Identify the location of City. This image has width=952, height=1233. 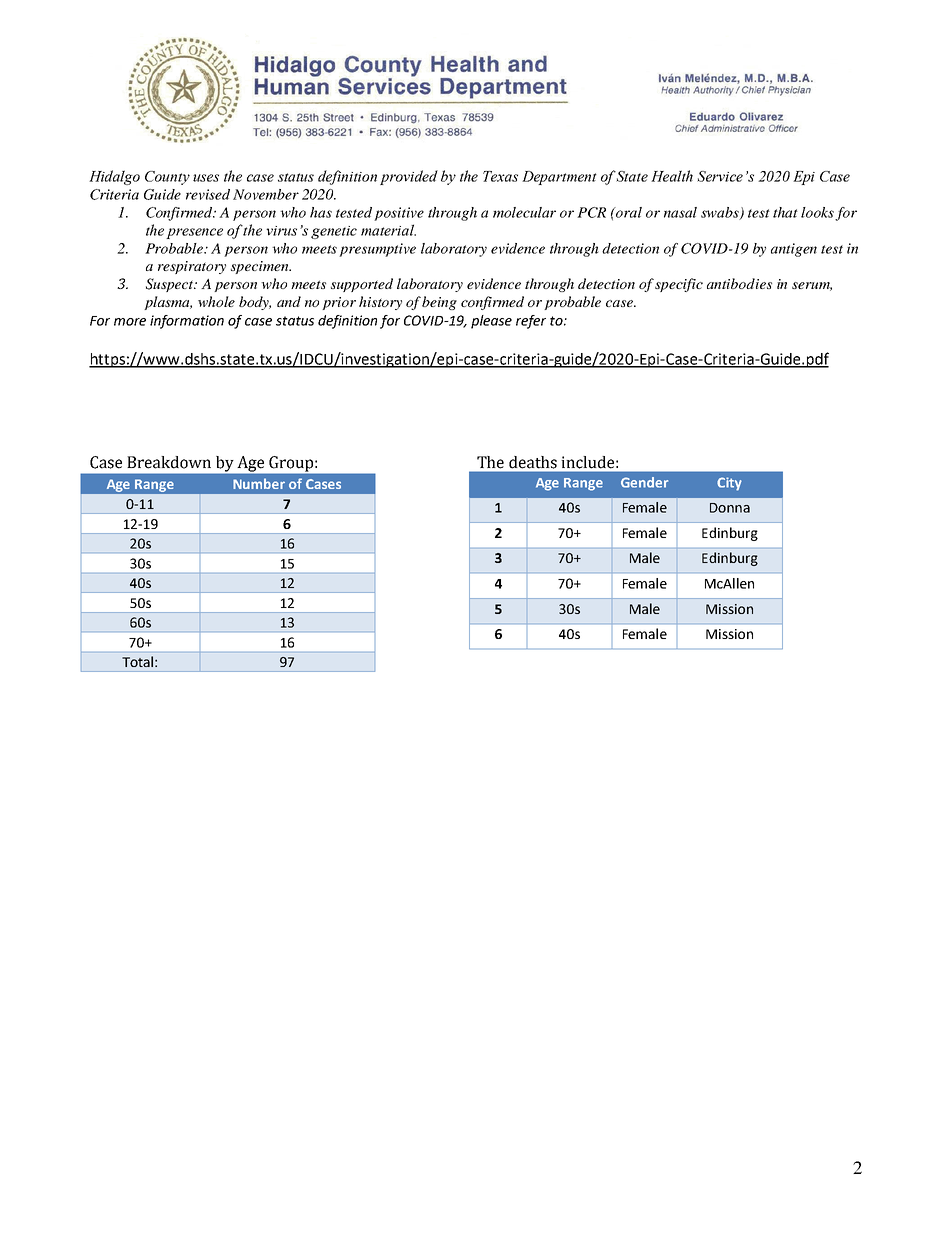
(729, 484).
